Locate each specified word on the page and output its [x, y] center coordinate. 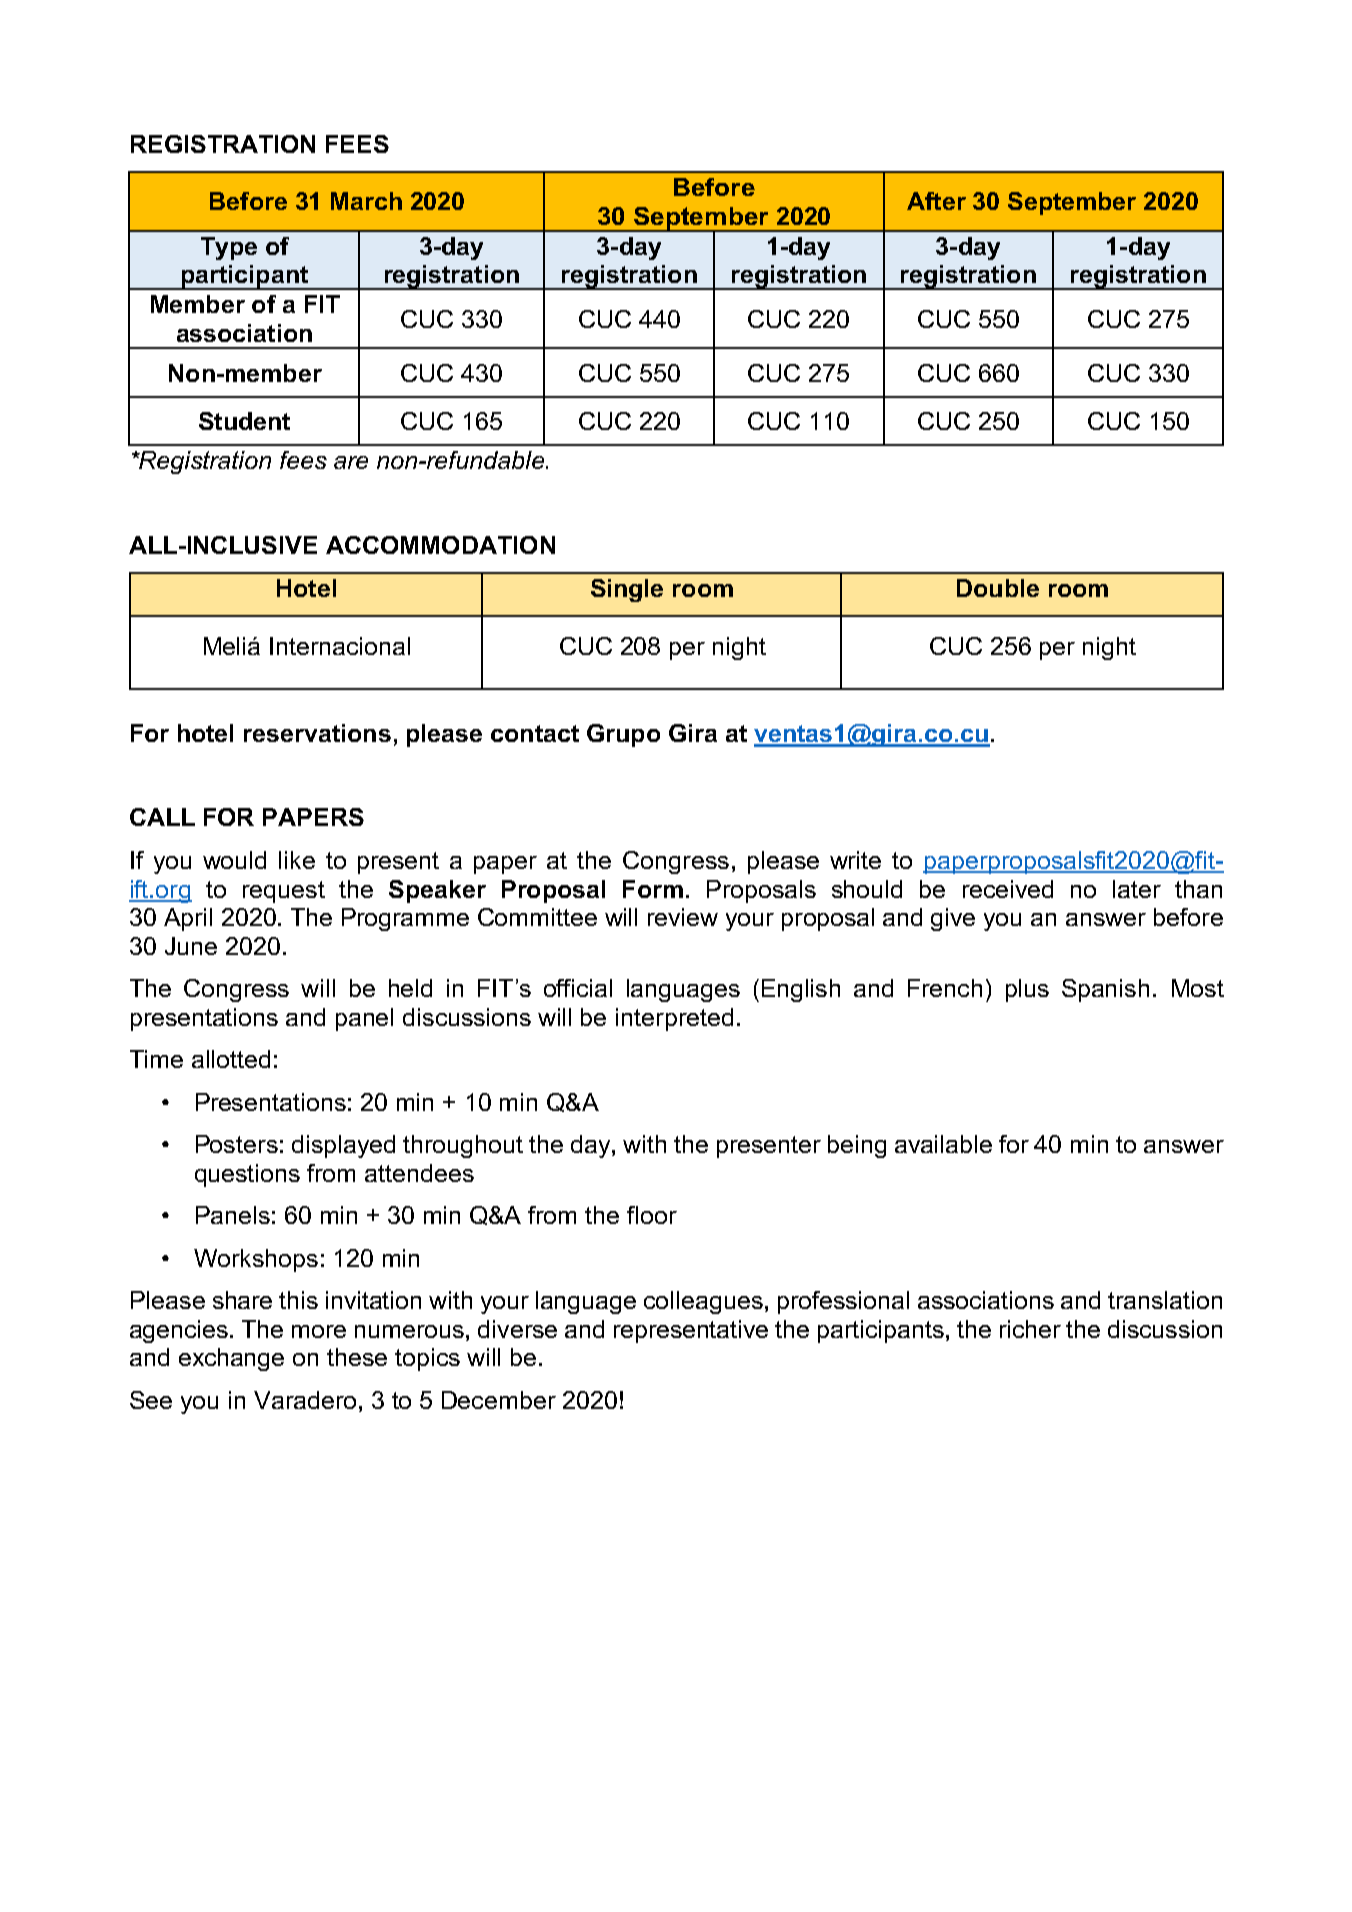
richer [1030, 1329]
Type [229, 248]
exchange [231, 1359]
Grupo [623, 735]
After [936, 201]
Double [998, 588]
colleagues [703, 1302]
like [297, 860]
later [1137, 889]
